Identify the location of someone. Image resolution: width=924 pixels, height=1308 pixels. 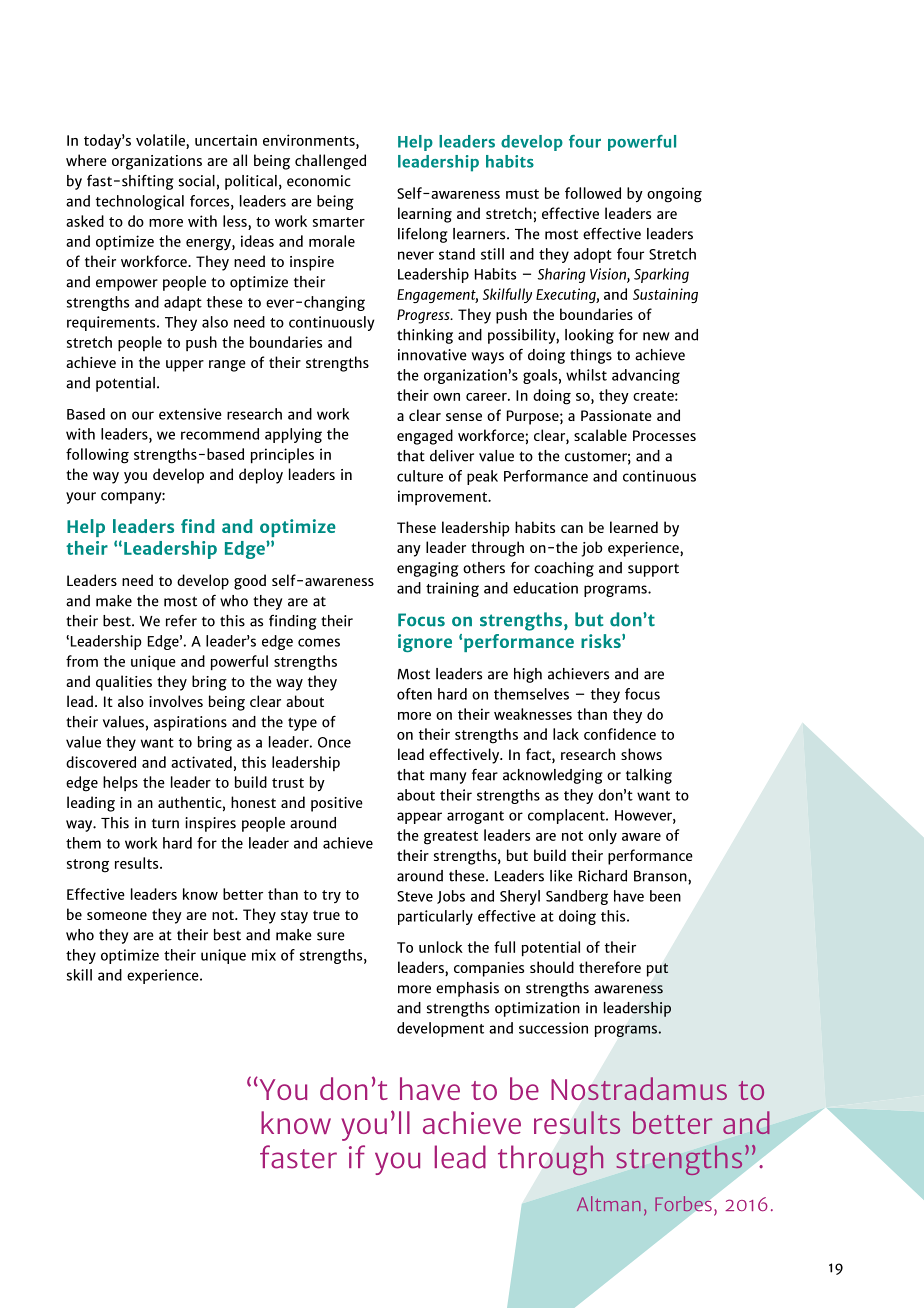
(117, 916).
